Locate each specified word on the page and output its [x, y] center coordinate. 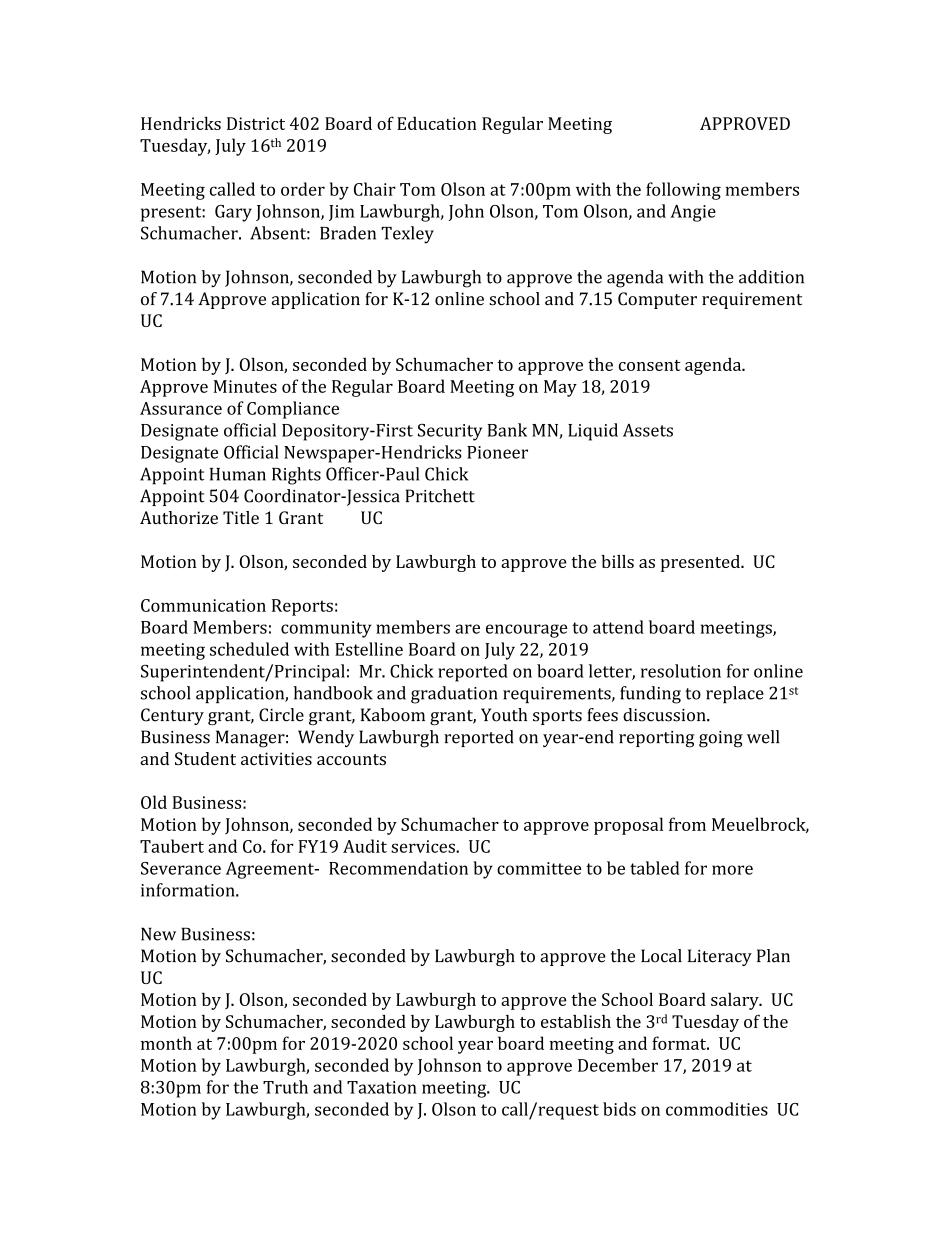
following [683, 191]
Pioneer [497, 452]
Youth [504, 715]
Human [238, 474]
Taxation [382, 1087]
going [721, 739]
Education [437, 123]
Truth [285, 1087]
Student [205, 758]
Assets [648, 430]
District [256, 123]
